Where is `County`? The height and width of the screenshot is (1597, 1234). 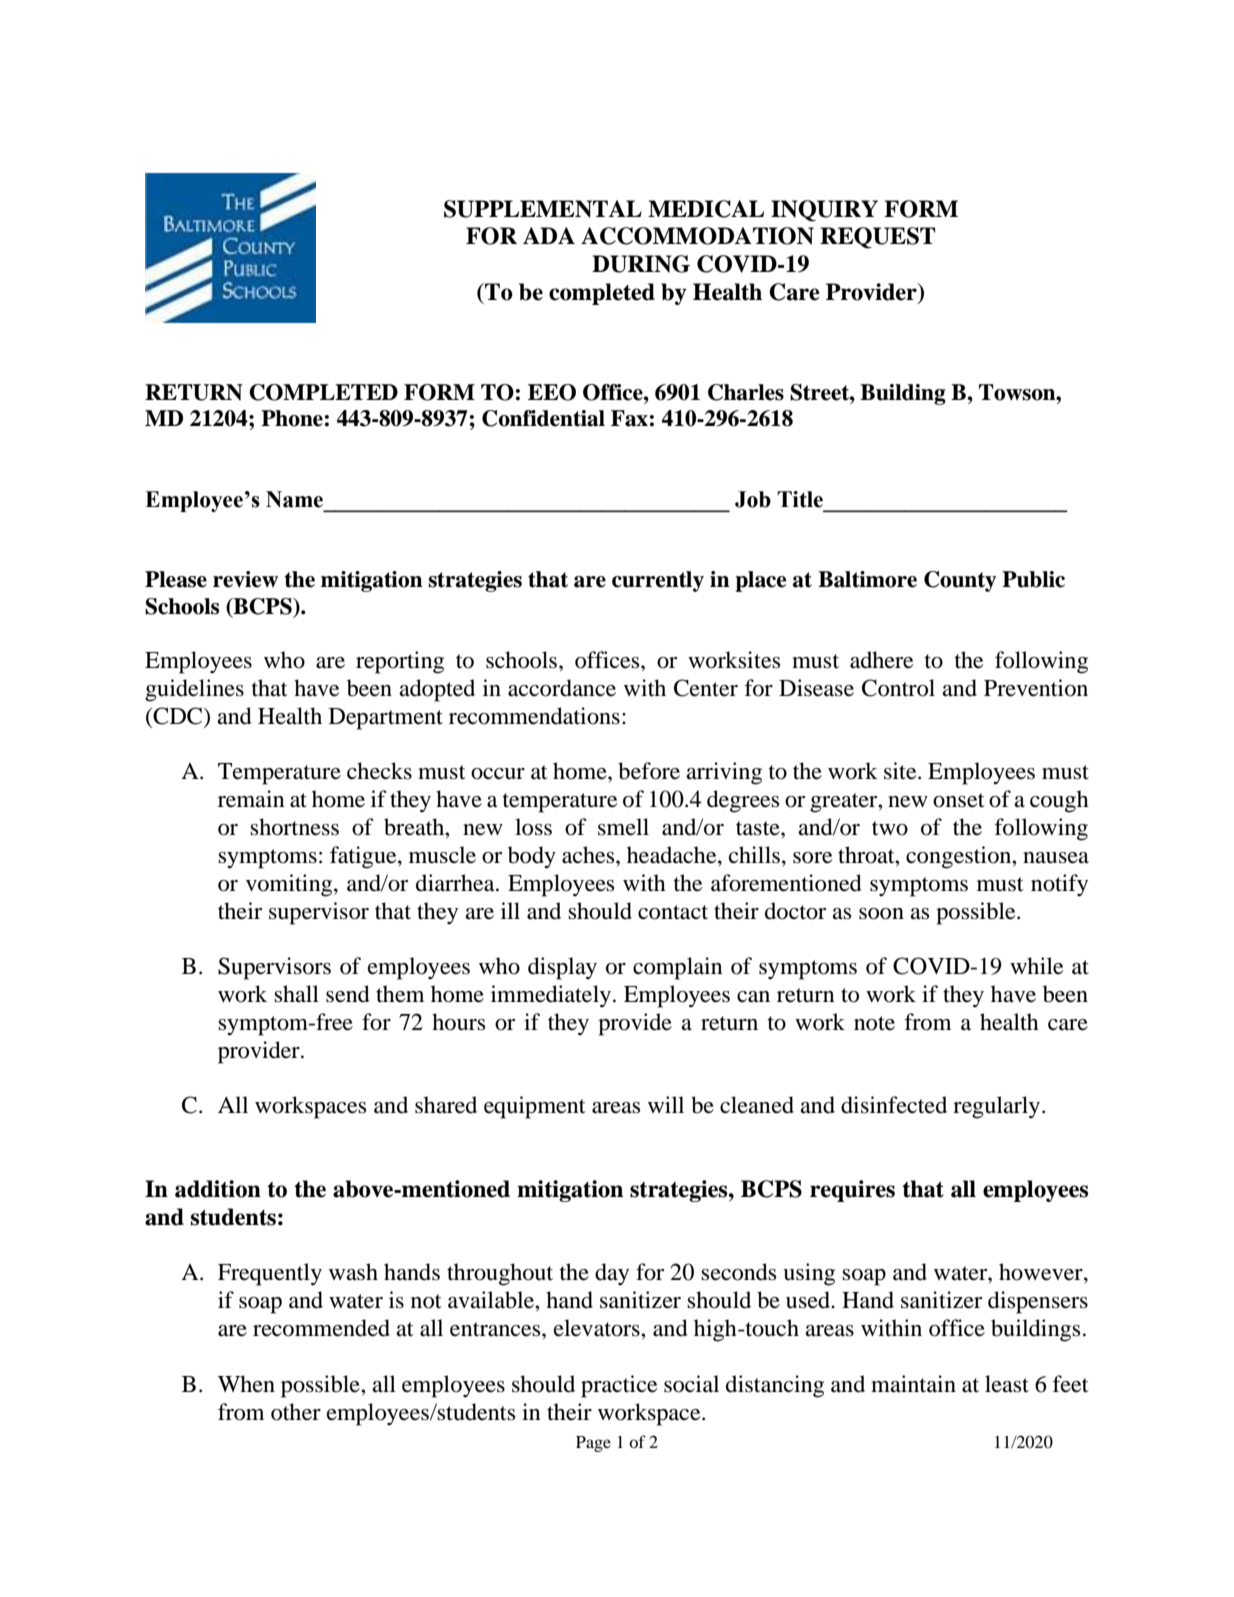 County is located at coordinates (960, 581).
